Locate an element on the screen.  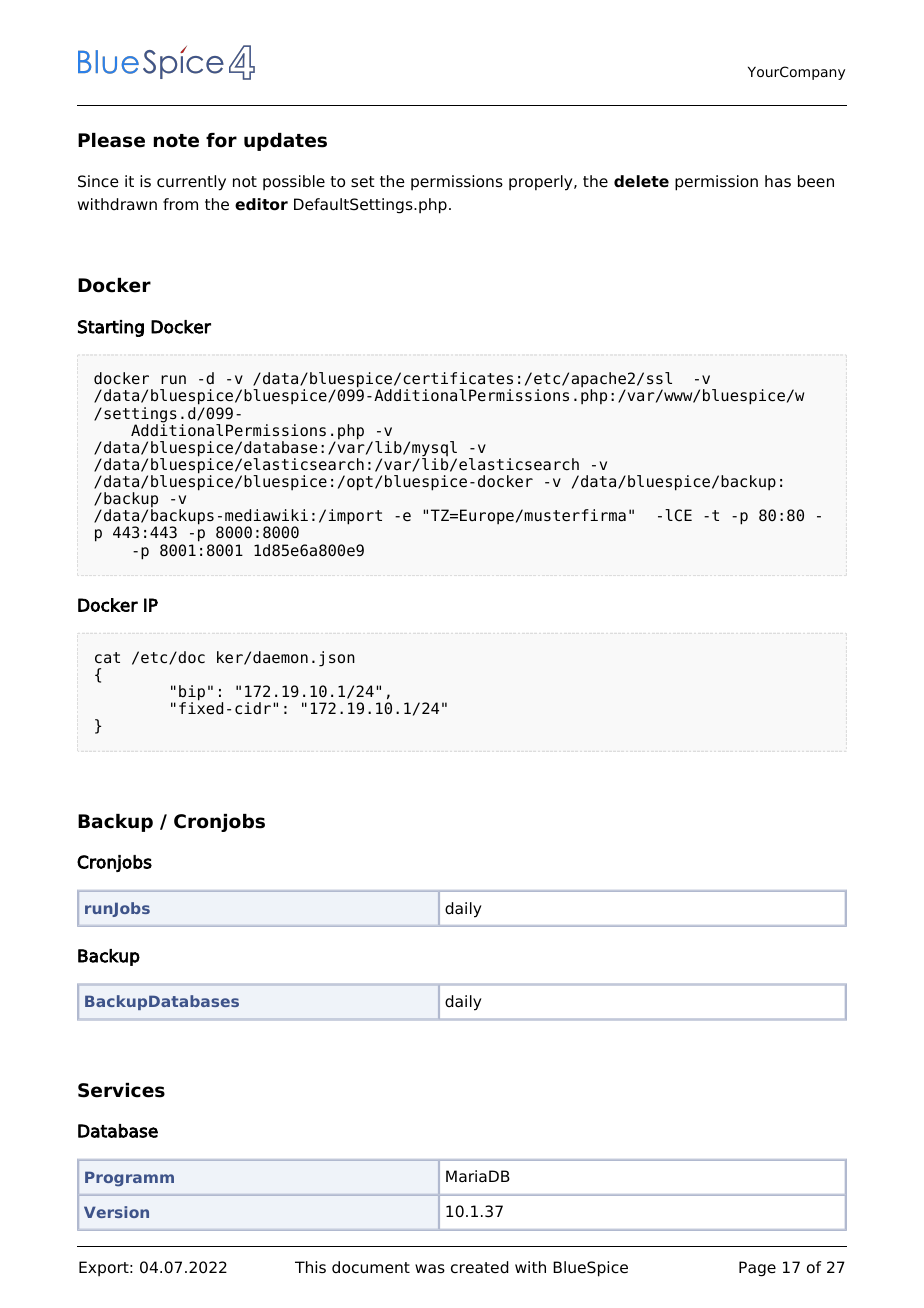
has is located at coordinates (778, 181).
